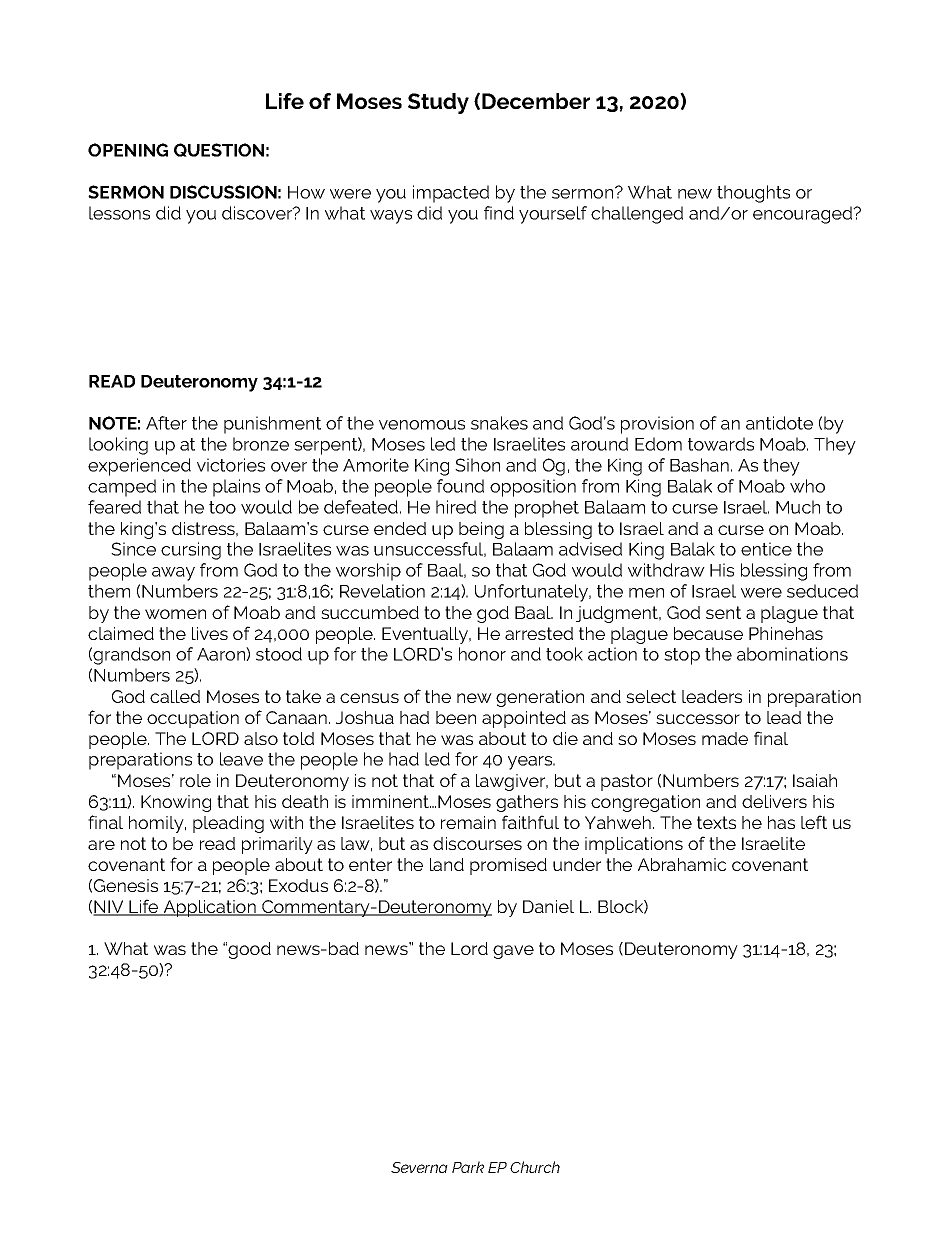 This screenshot has height=1233, width=952. Describe the element at coordinates (513, 952) in the screenshot. I see `gave` at that location.
